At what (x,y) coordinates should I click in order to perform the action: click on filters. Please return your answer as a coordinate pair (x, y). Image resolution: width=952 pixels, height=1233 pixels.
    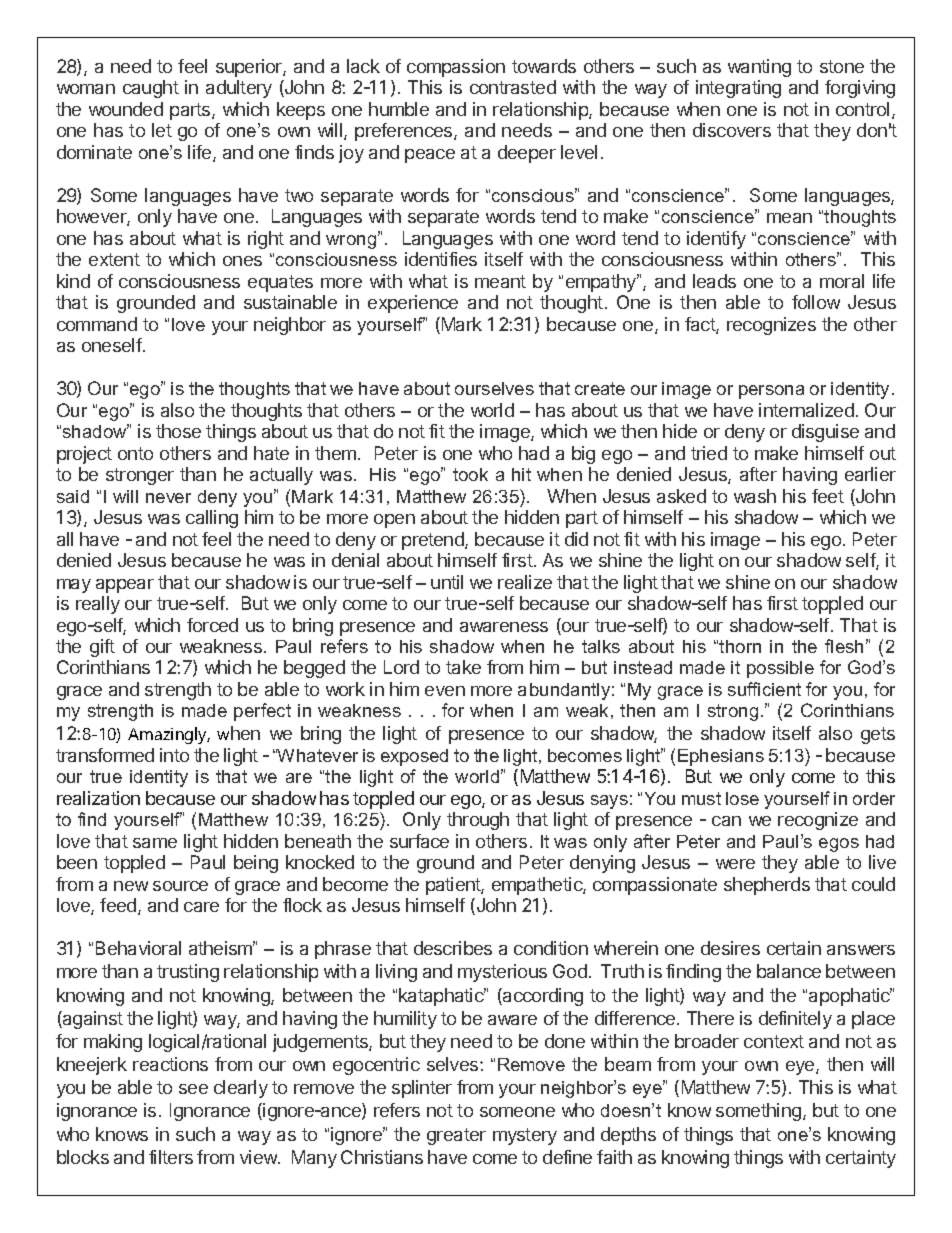
    Looking at the image, I should click on (171, 1157).
